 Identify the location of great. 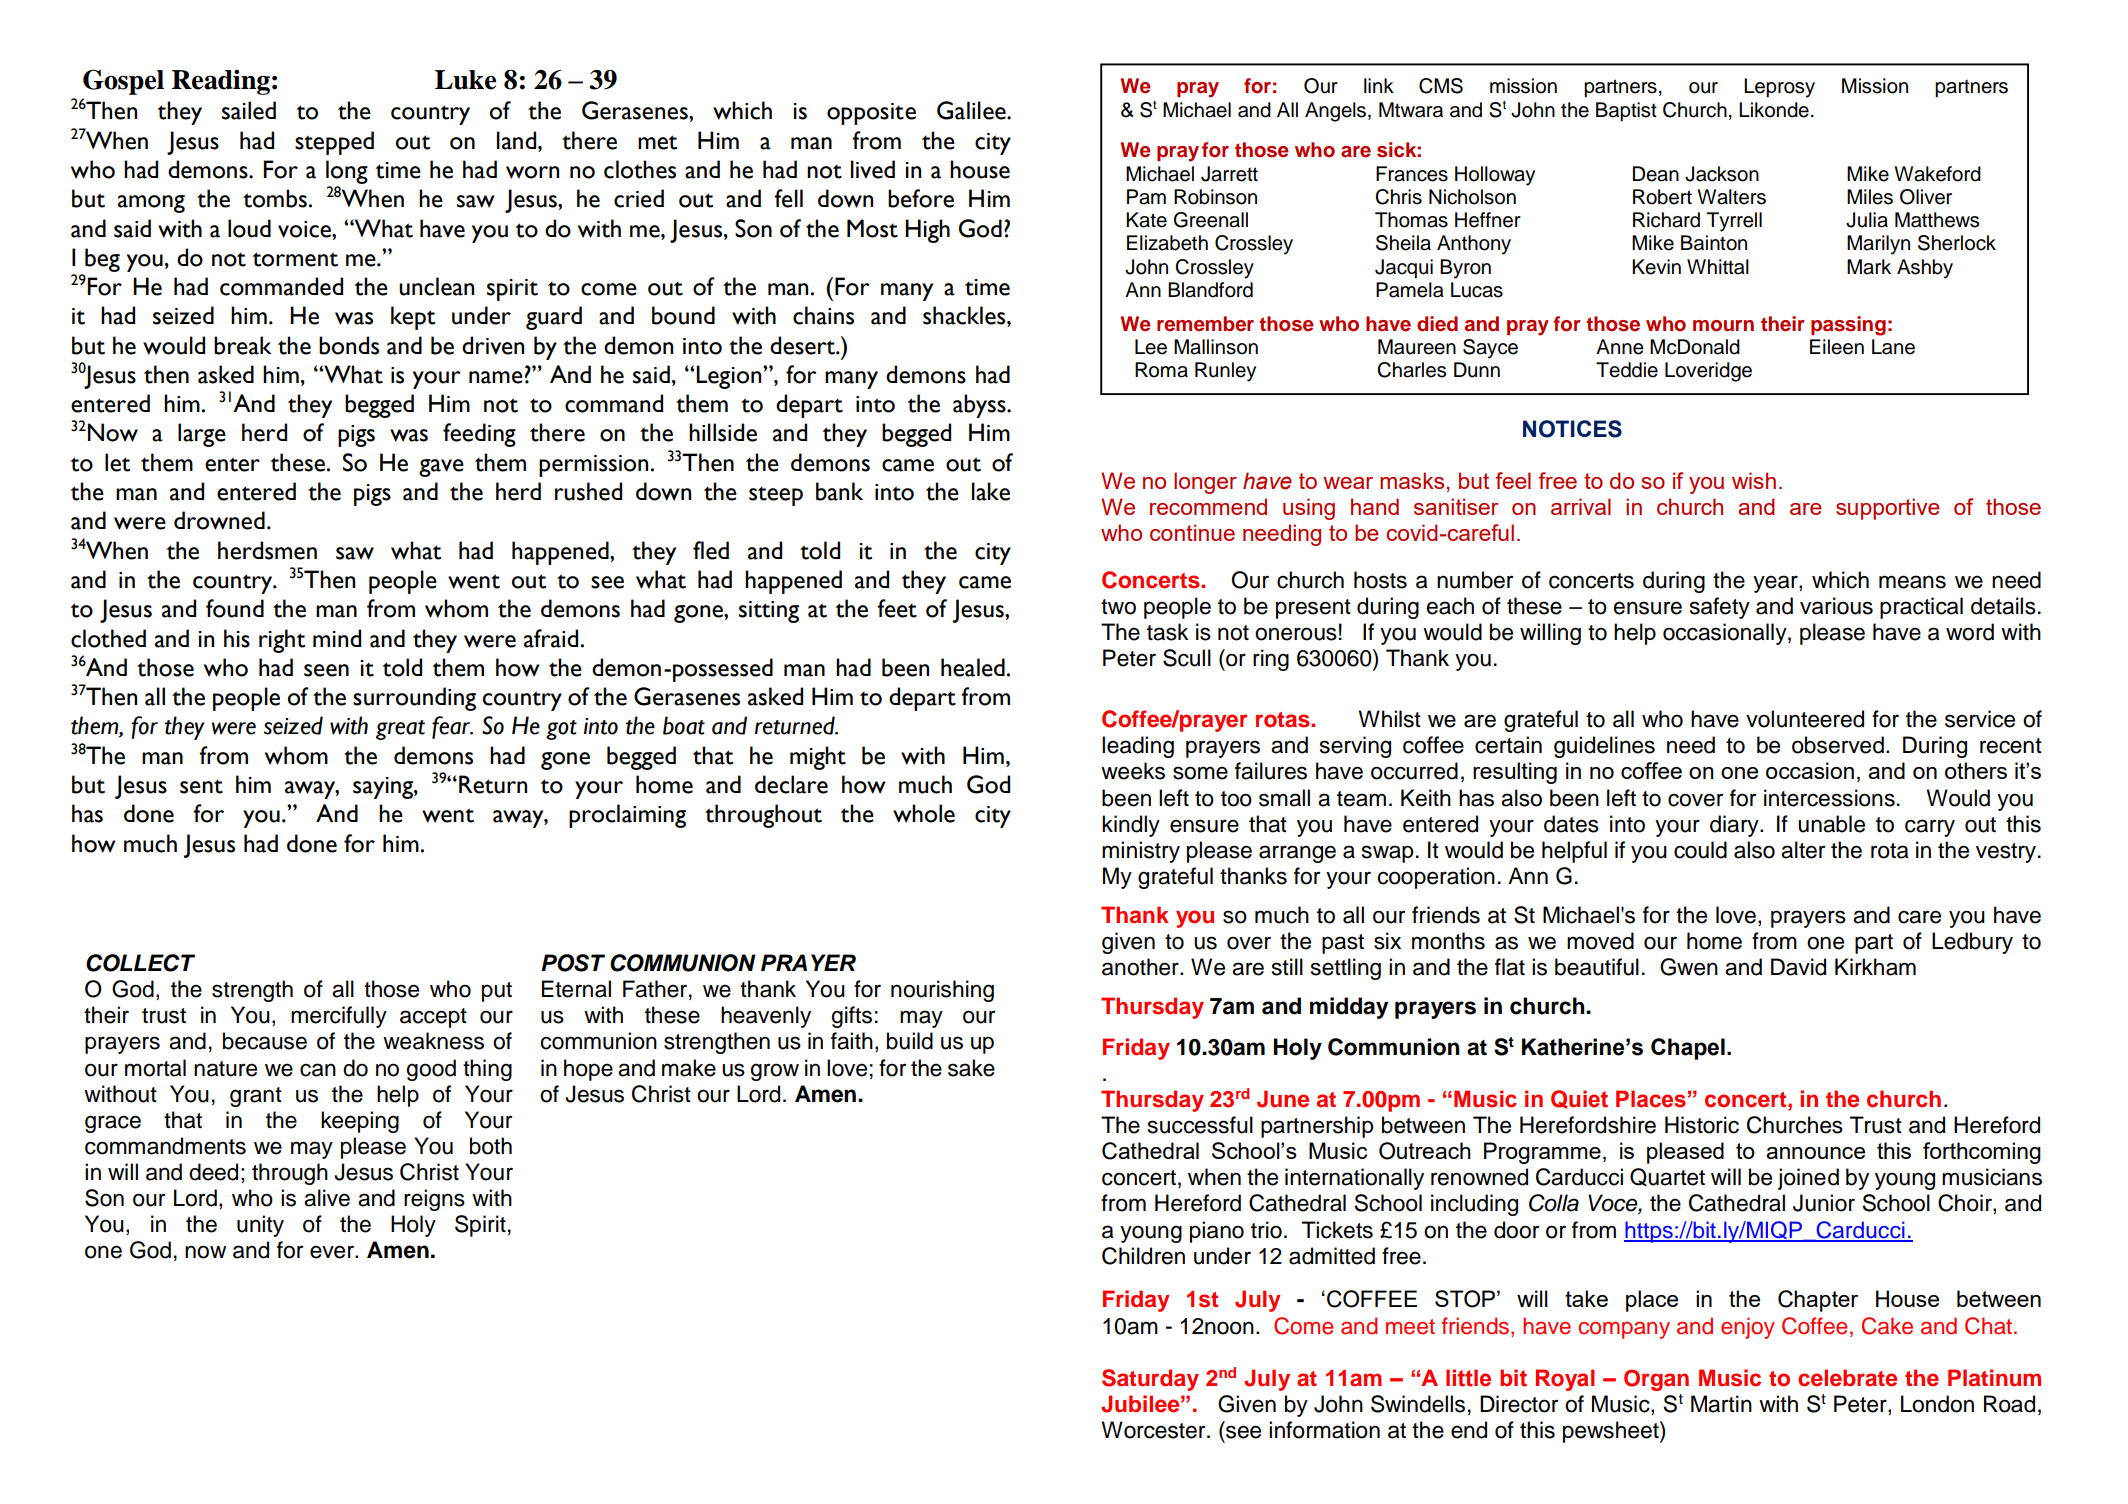
(400, 730).
